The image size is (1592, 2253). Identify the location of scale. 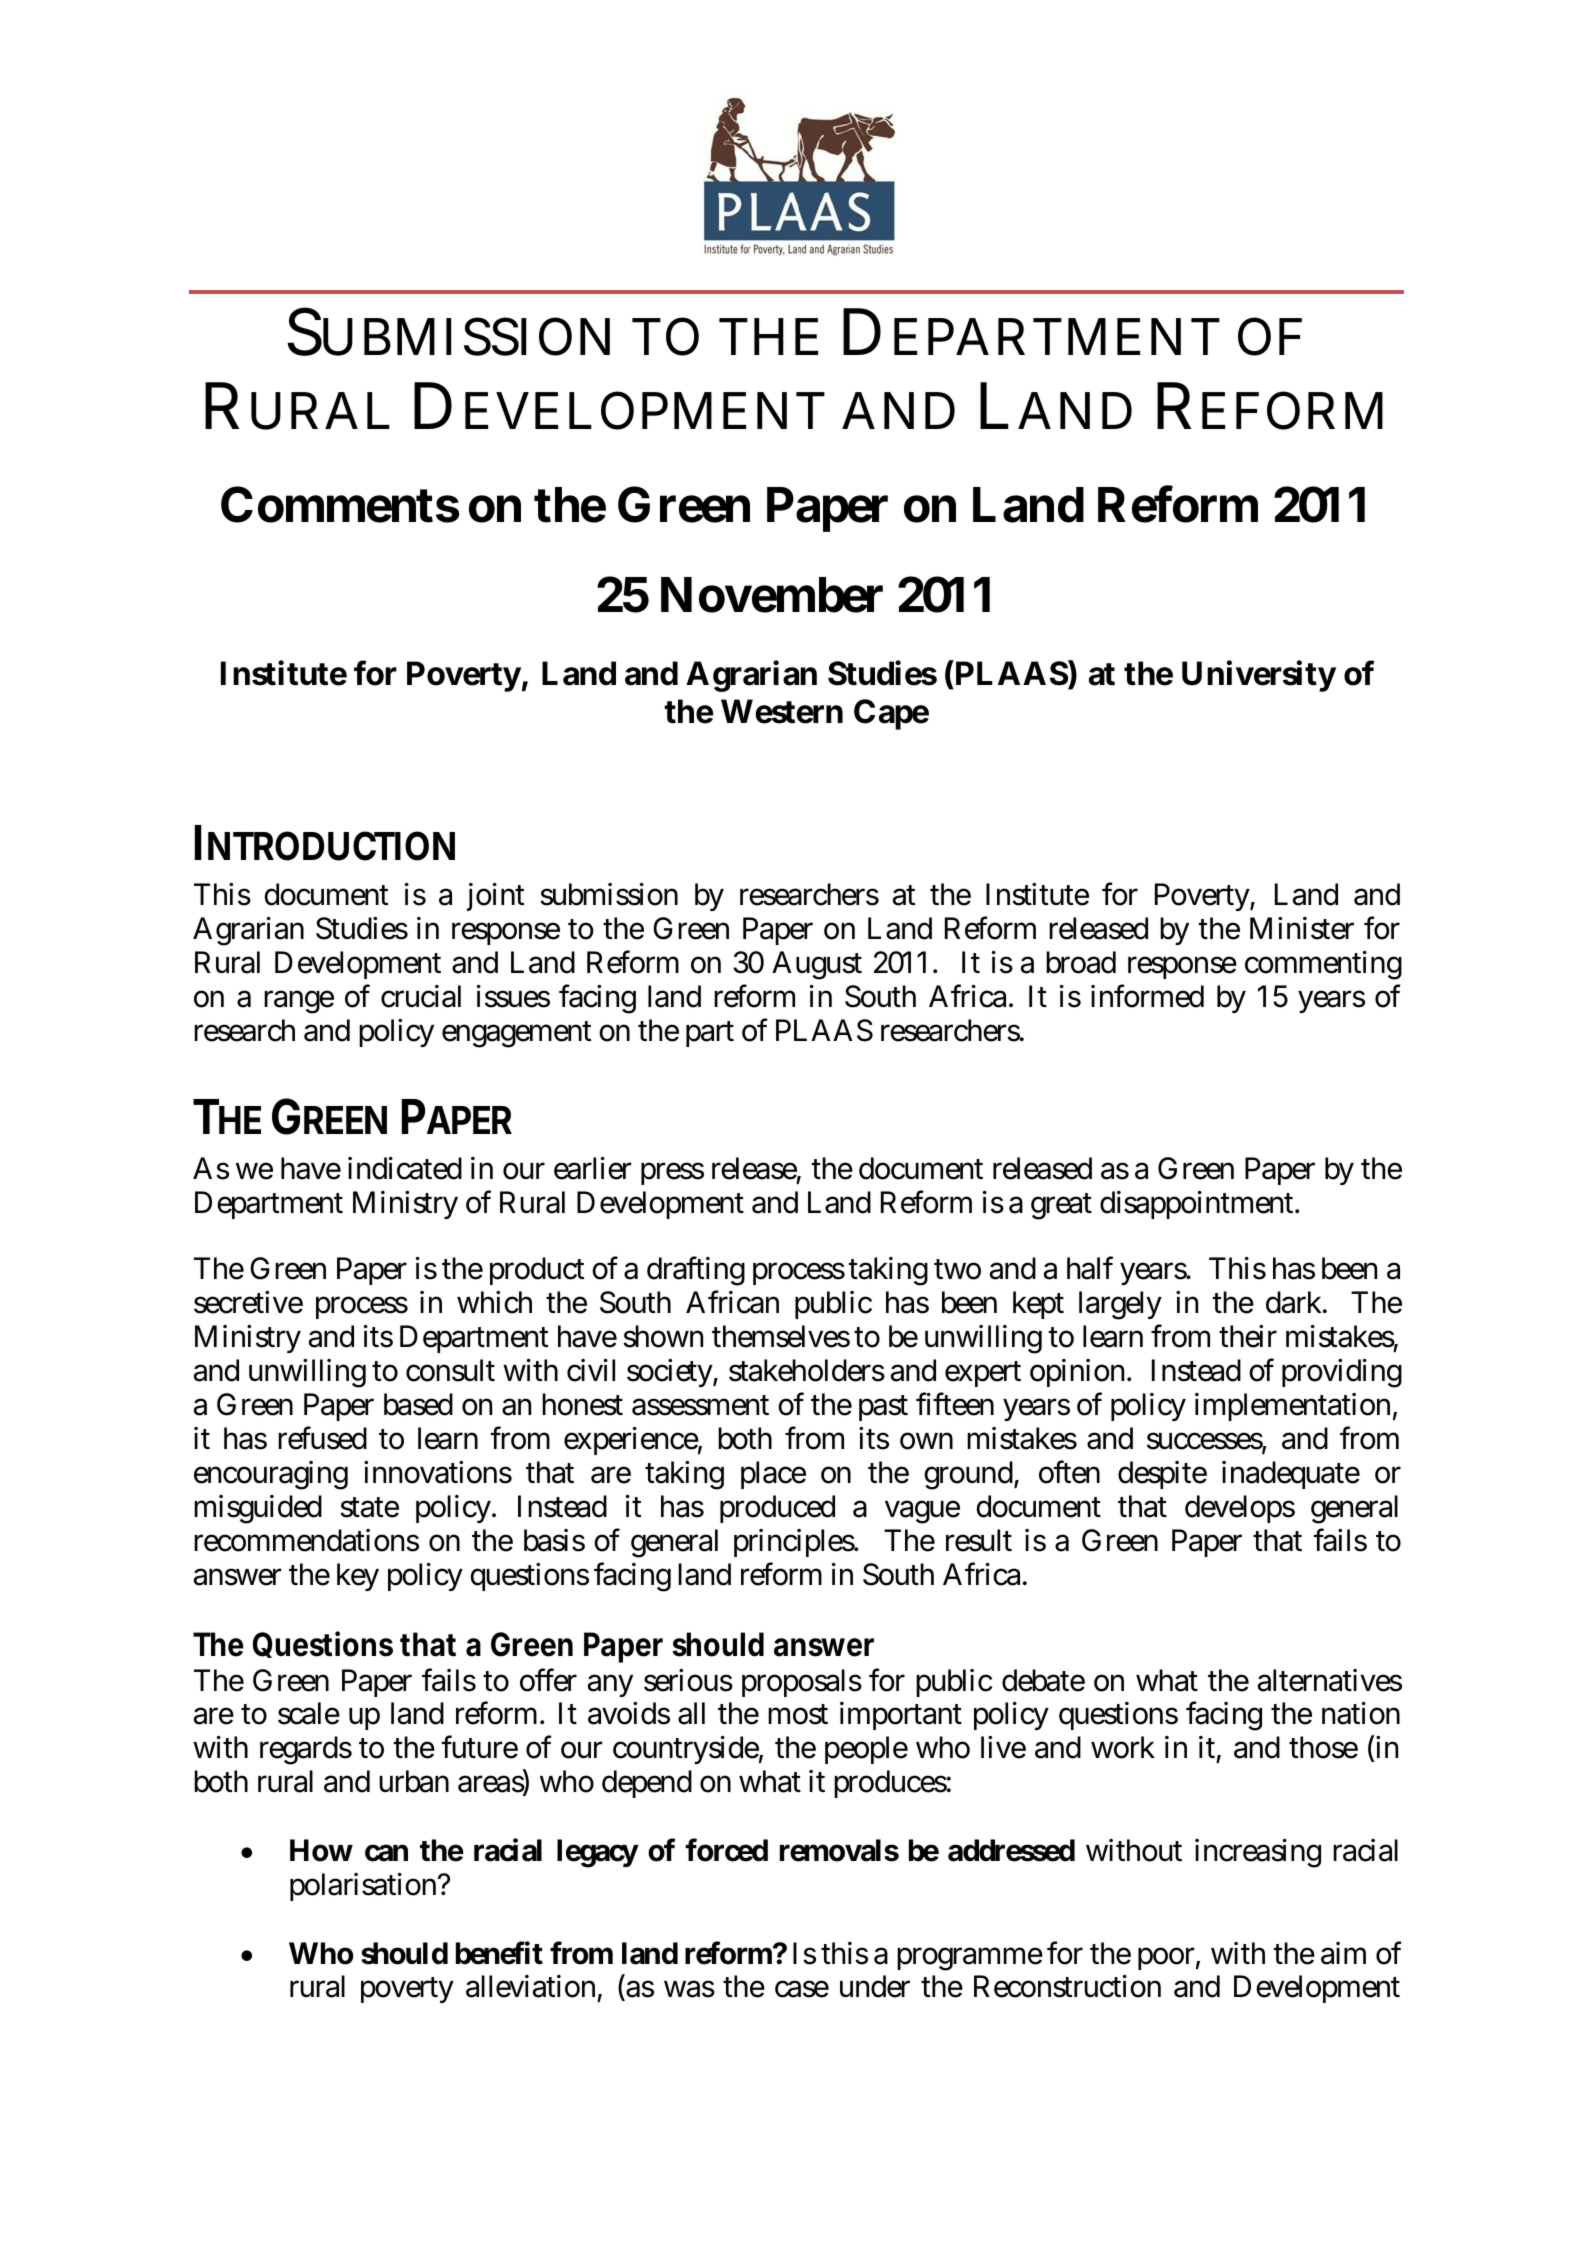
(309, 1713).
